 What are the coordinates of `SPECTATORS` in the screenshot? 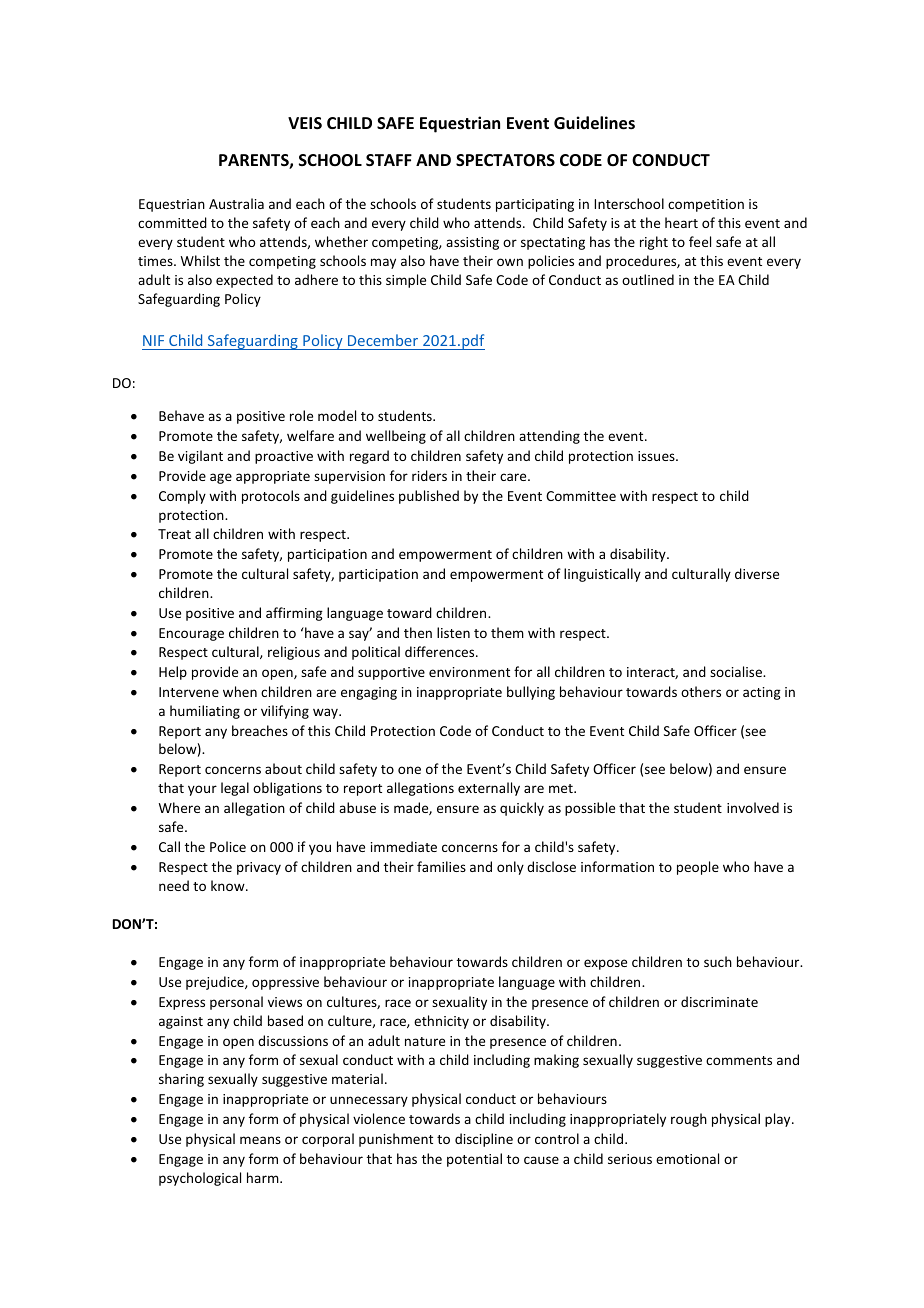 It's located at (505, 160).
